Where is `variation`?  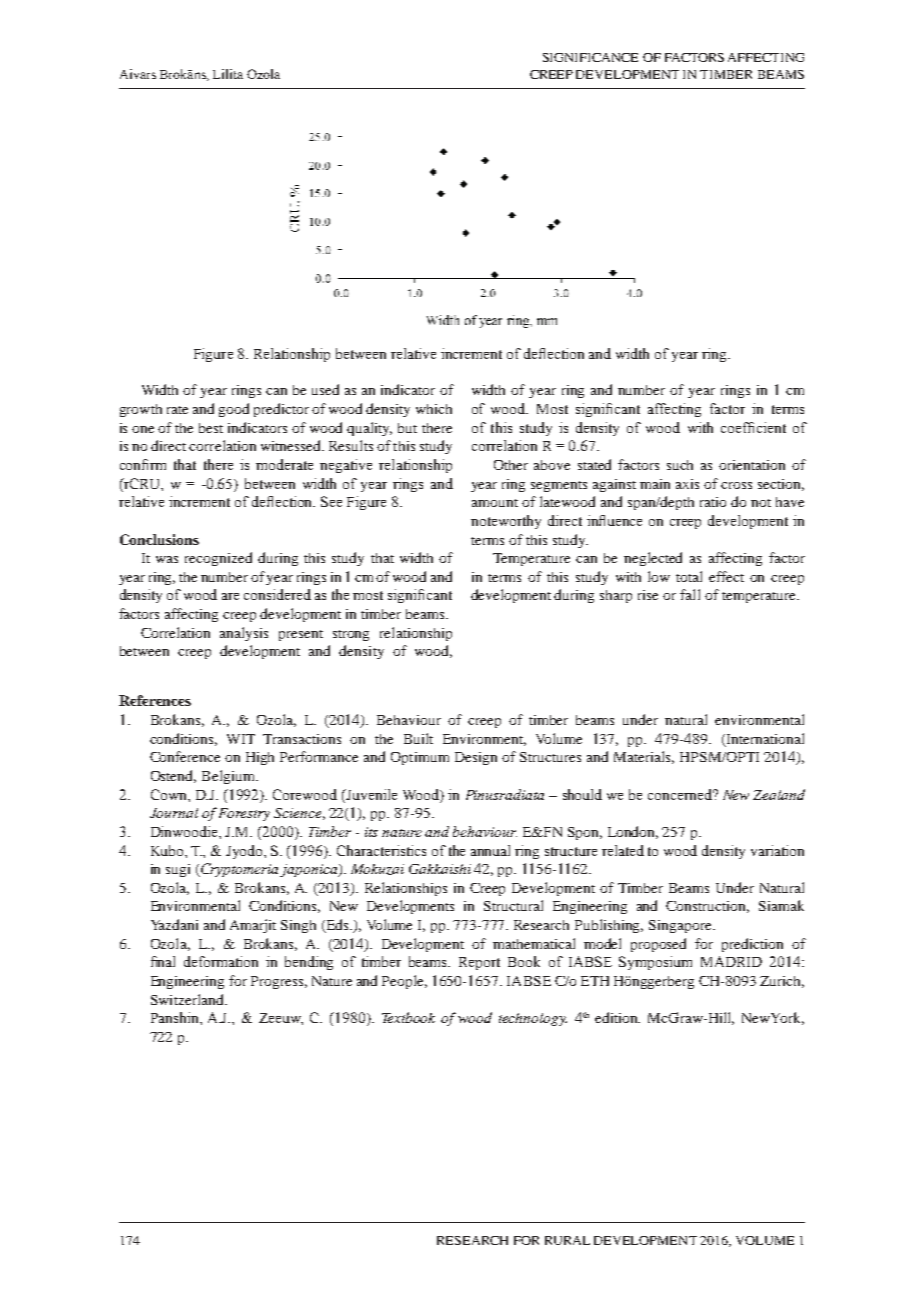
variation is located at coordinates (777, 850).
